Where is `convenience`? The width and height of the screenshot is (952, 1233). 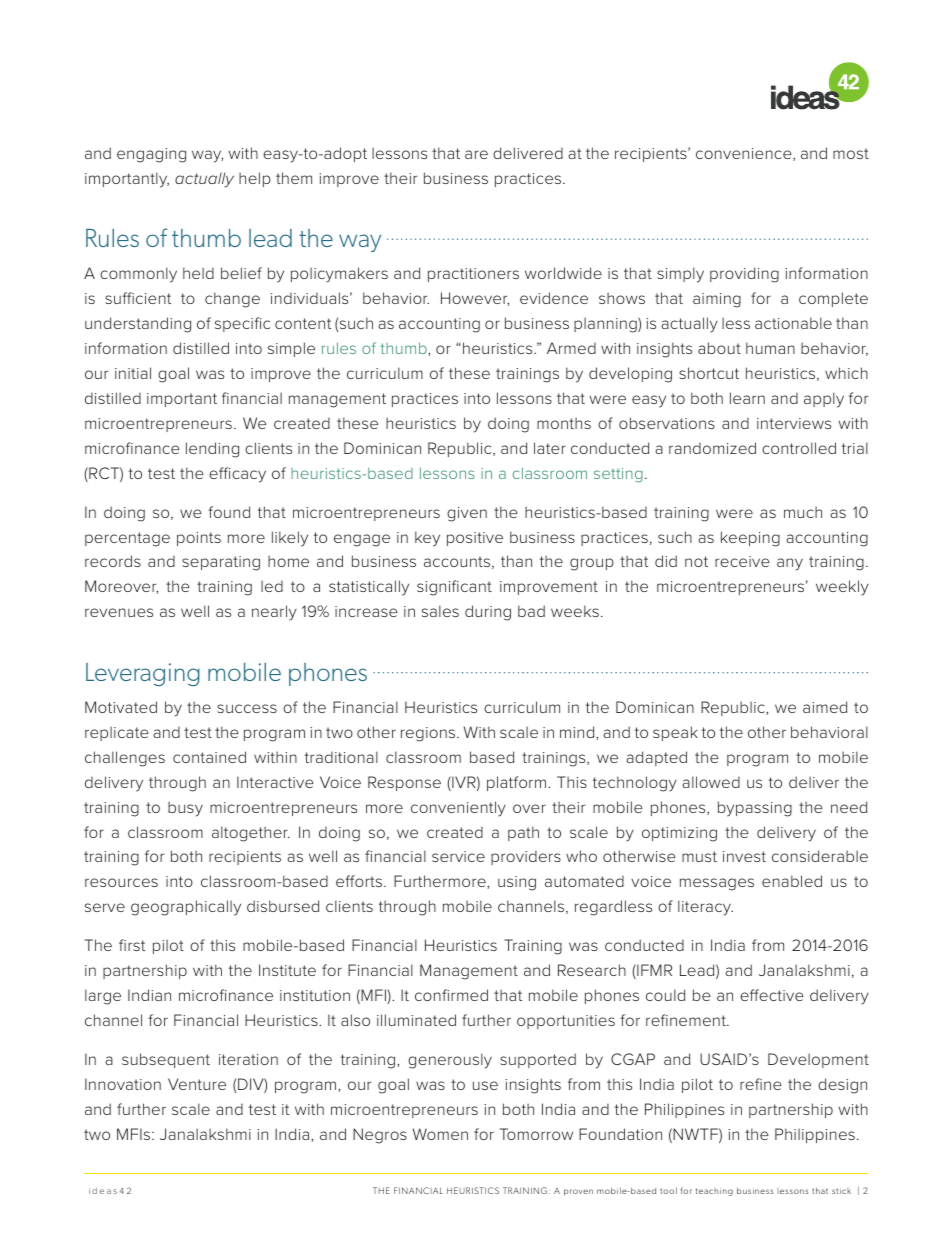
convenience is located at coordinates (745, 154).
